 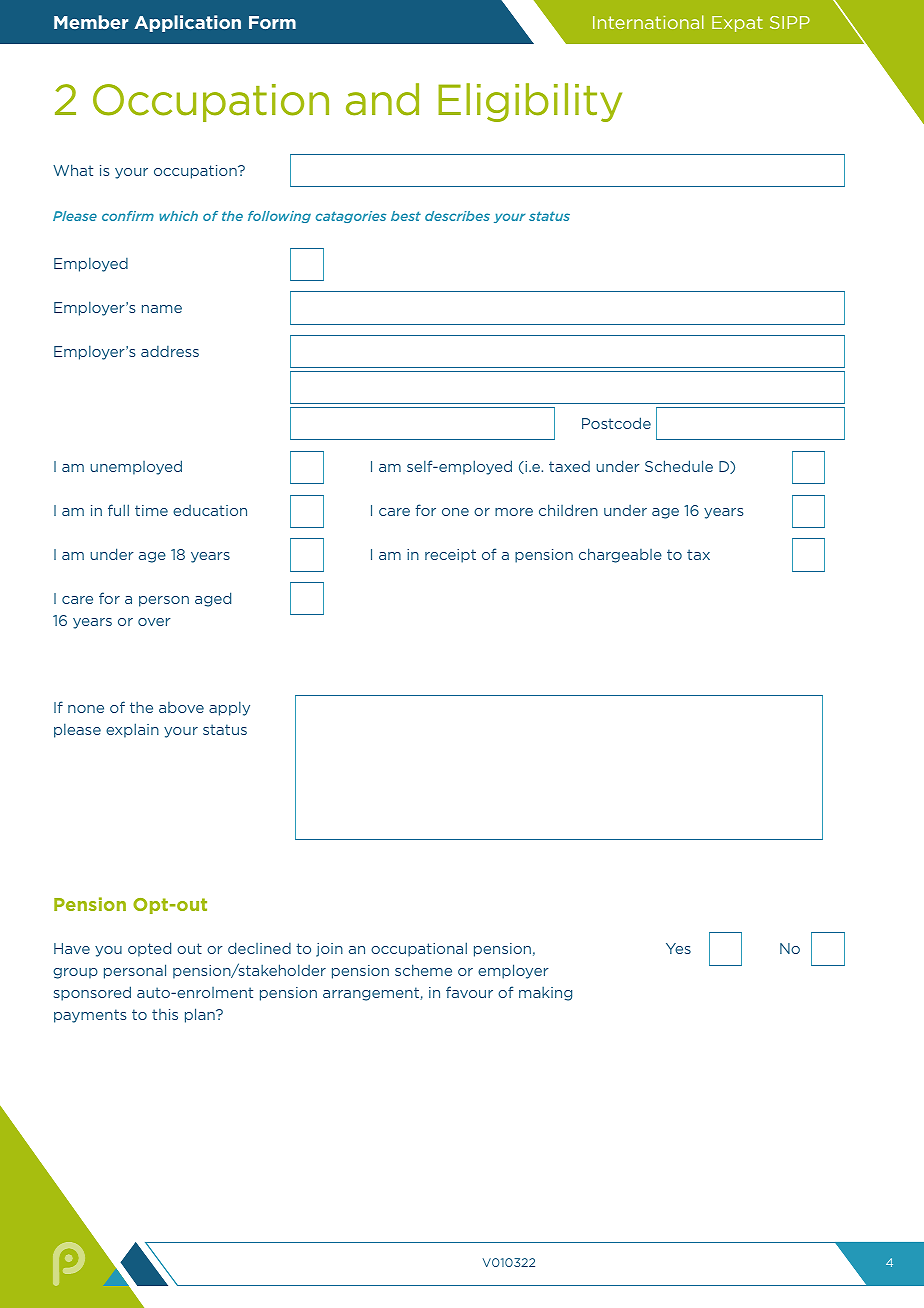 What do you see at coordinates (620, 555) in the document?
I see `chargeable` at bounding box center [620, 555].
